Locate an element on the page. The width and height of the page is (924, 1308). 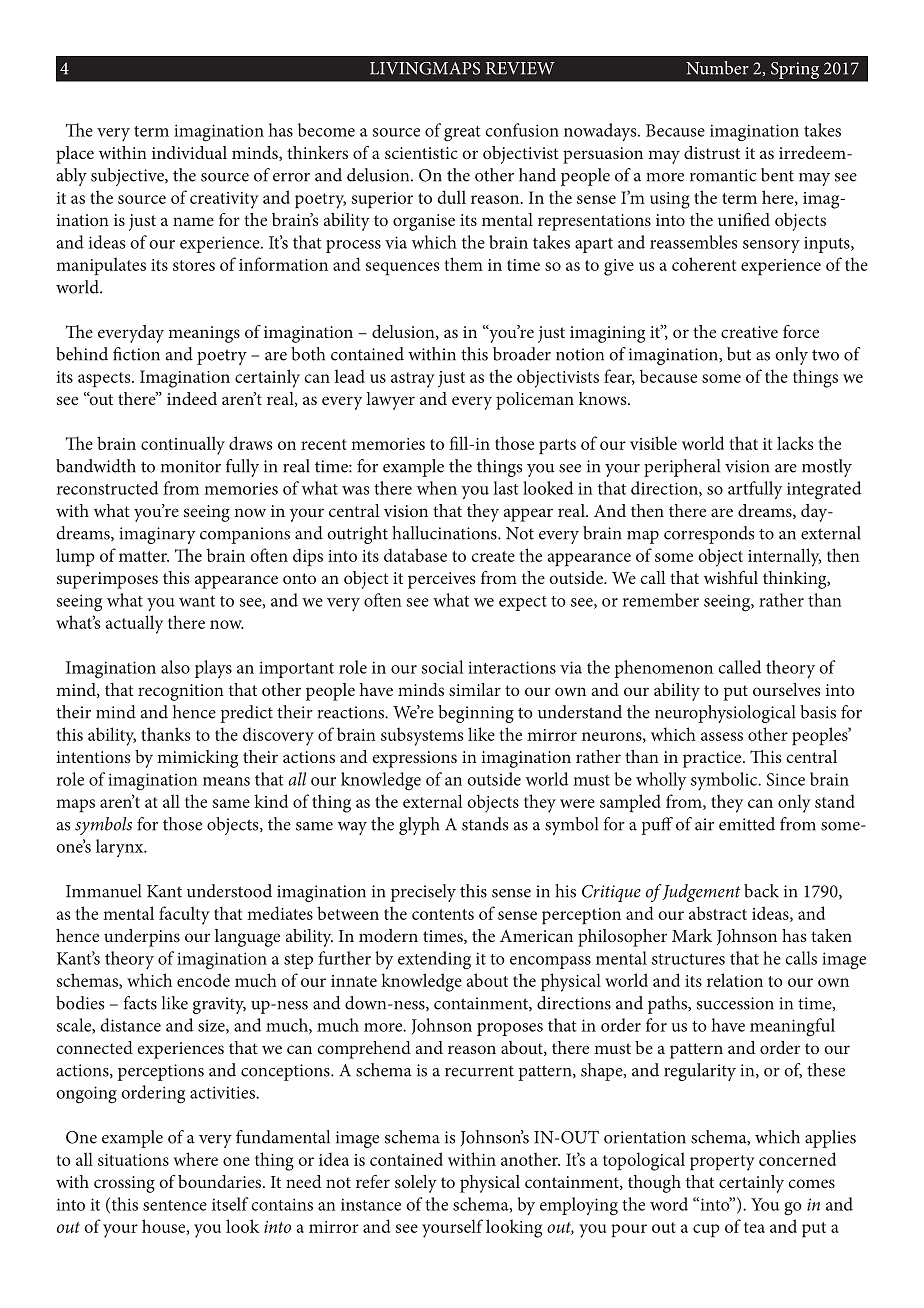
individual is located at coordinates (189, 152).
